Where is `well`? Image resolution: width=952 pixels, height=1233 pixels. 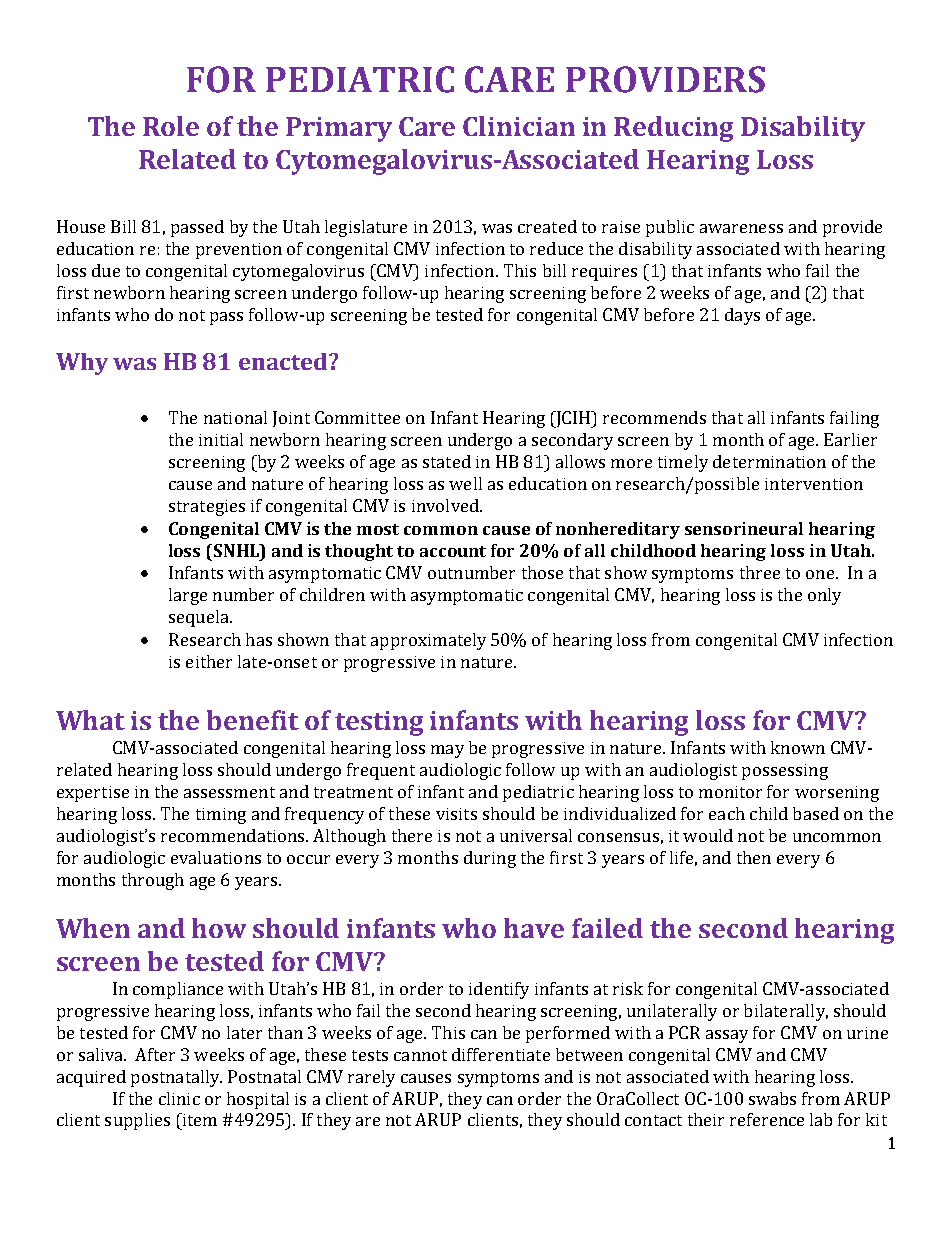 well is located at coordinates (465, 483).
